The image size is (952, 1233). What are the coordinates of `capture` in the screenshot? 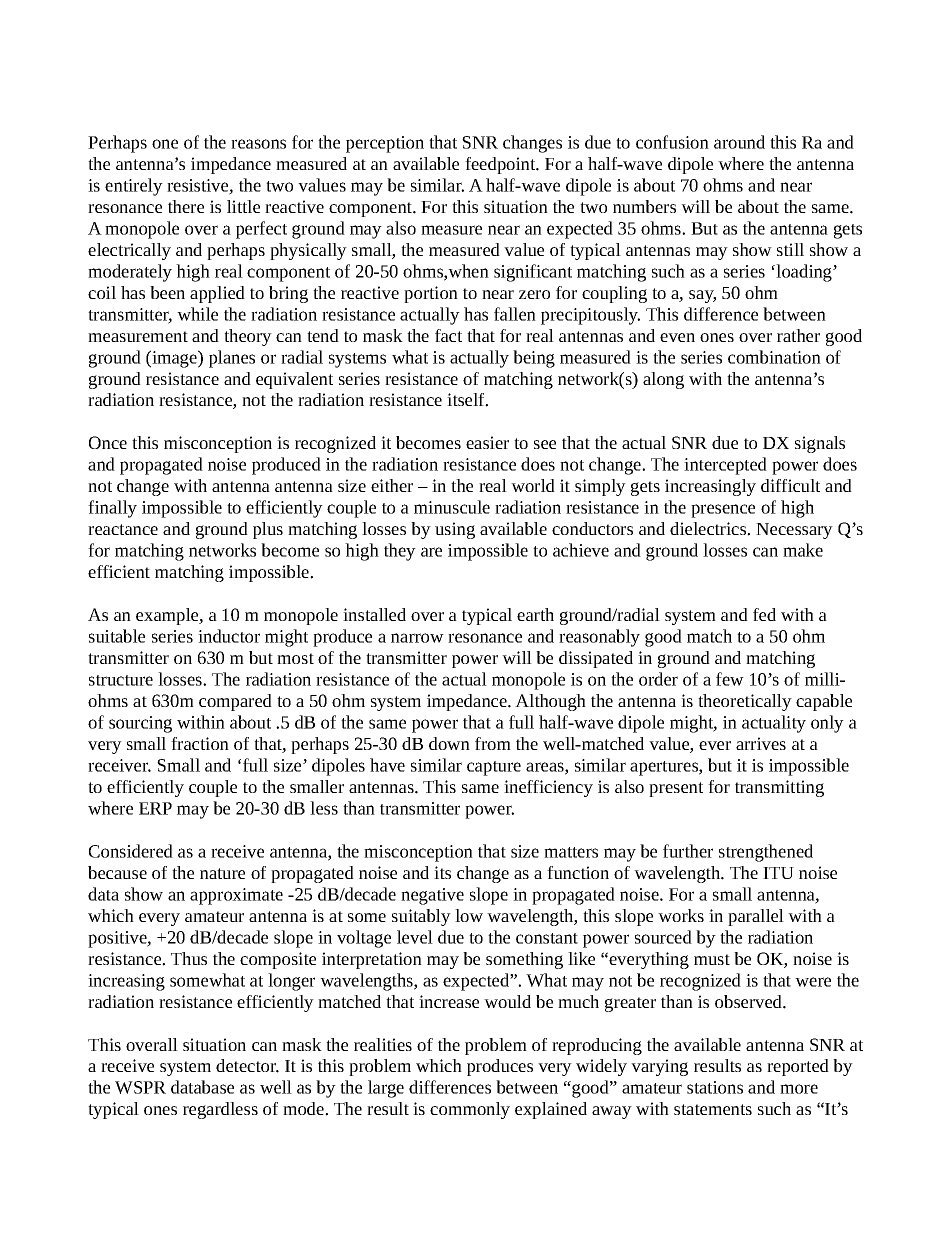 It's located at (494, 768).
